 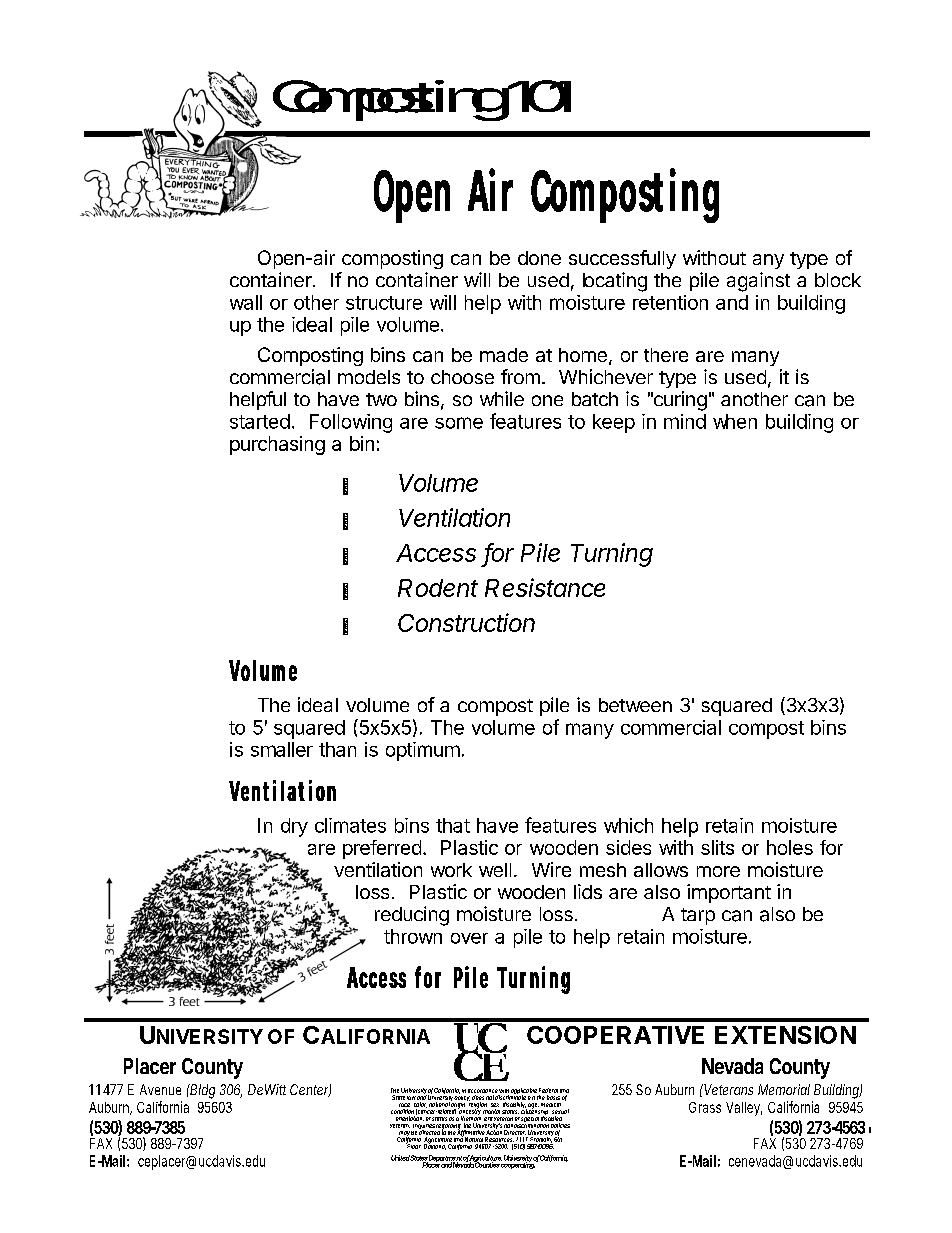 I want to click on structure, so click(x=384, y=303).
